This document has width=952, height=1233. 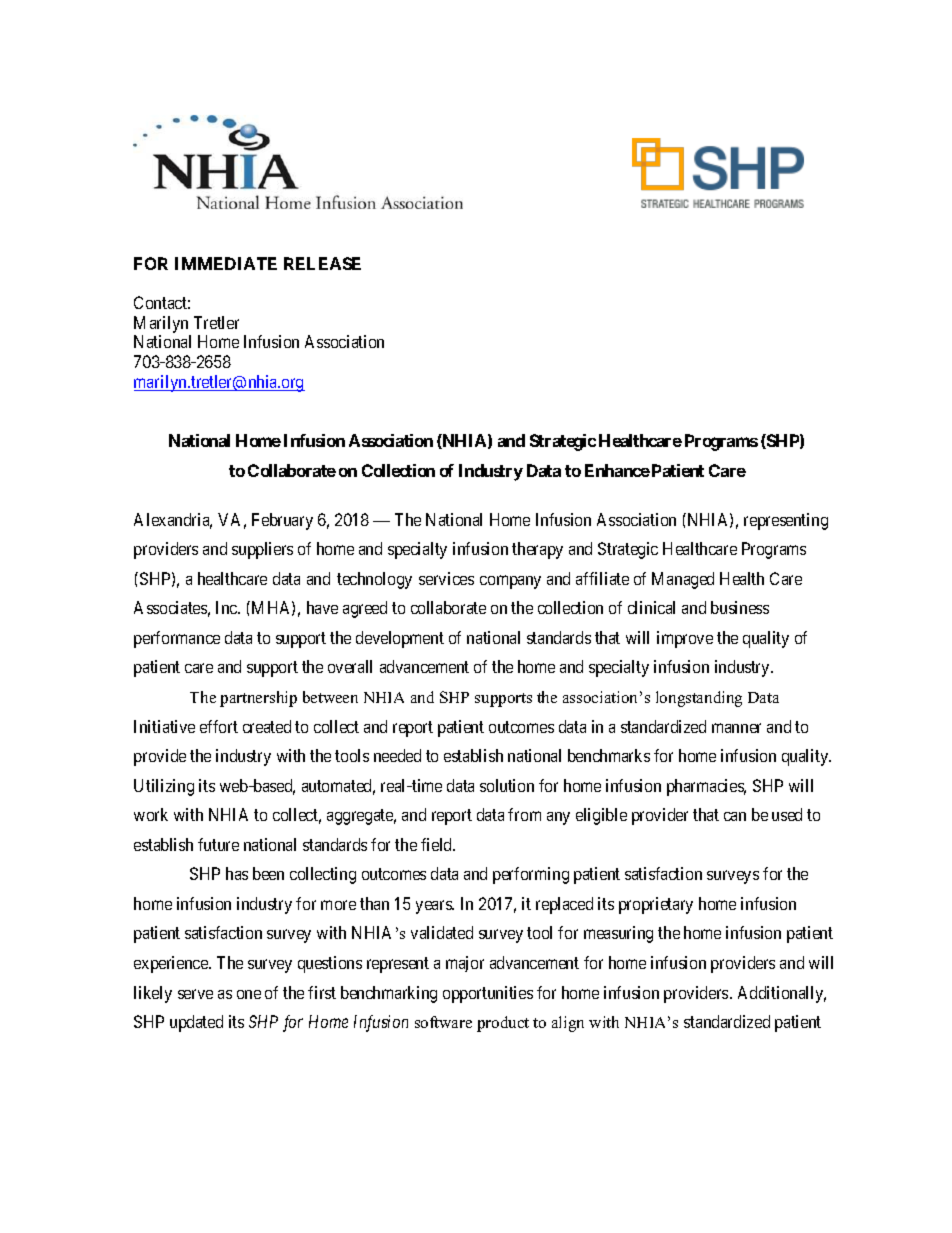 What do you see at coordinates (488, 994) in the document?
I see `opportunities` at bounding box center [488, 994].
